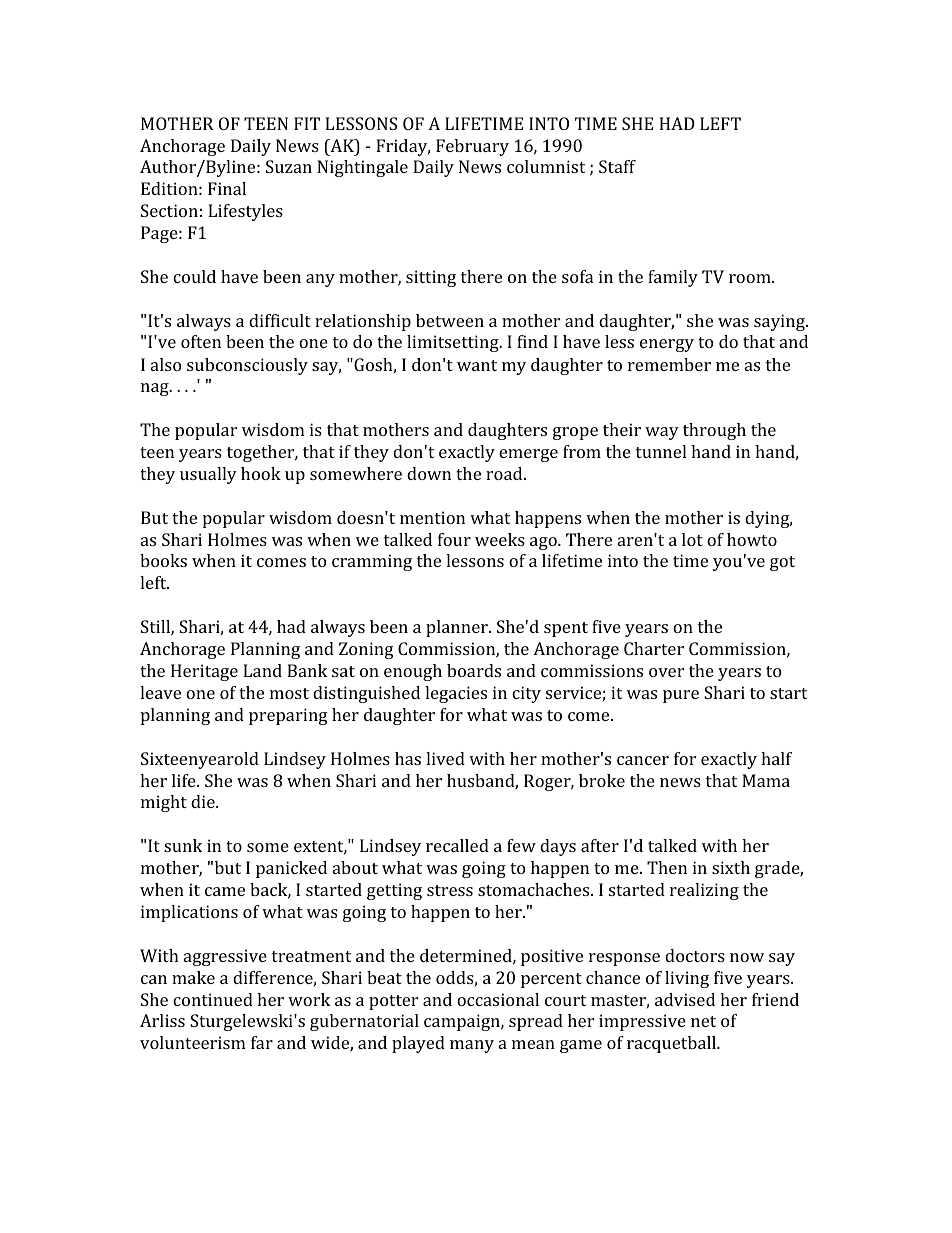 The image size is (952, 1233). I want to click on February, so click(472, 147).
